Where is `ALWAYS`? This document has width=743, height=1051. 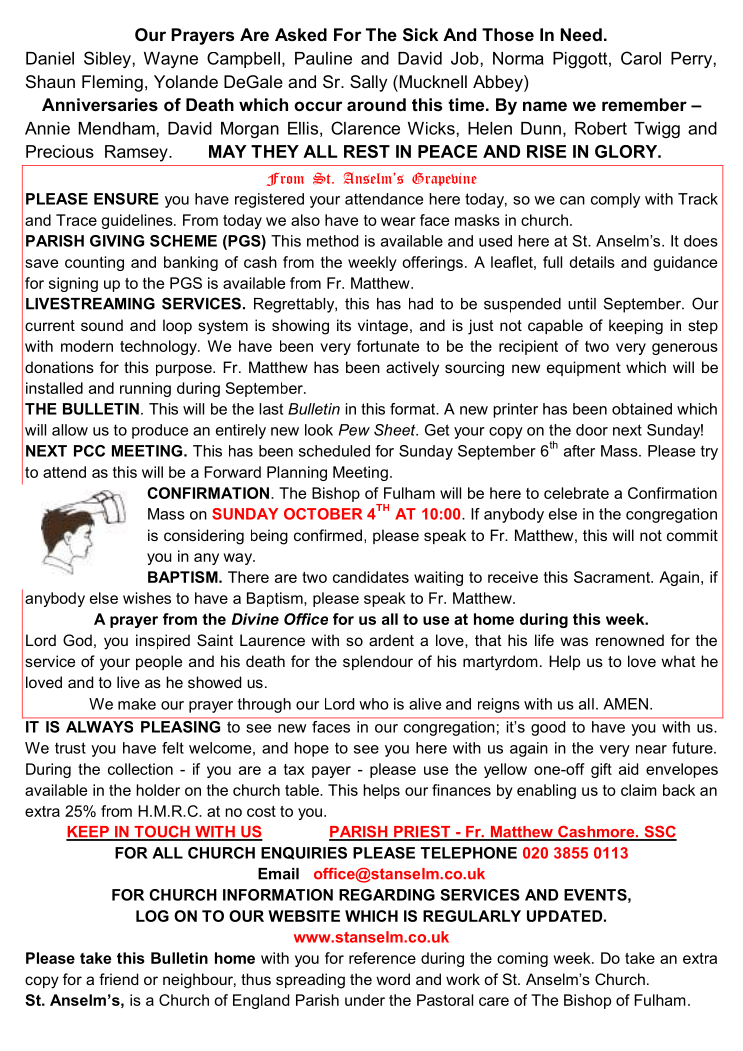
ALWAYS is located at coordinates (99, 725).
